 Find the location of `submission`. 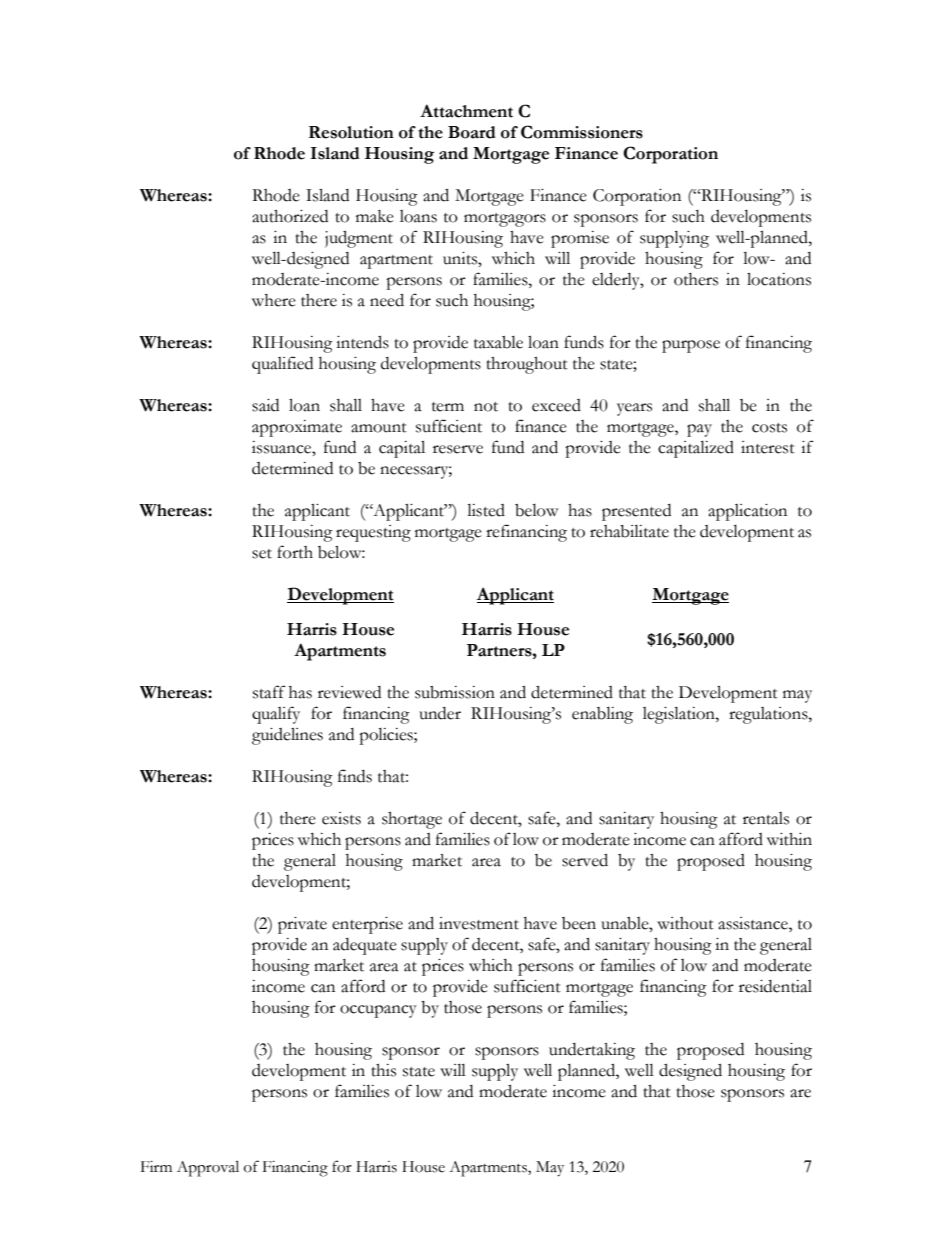

submission is located at coordinates (455, 692).
